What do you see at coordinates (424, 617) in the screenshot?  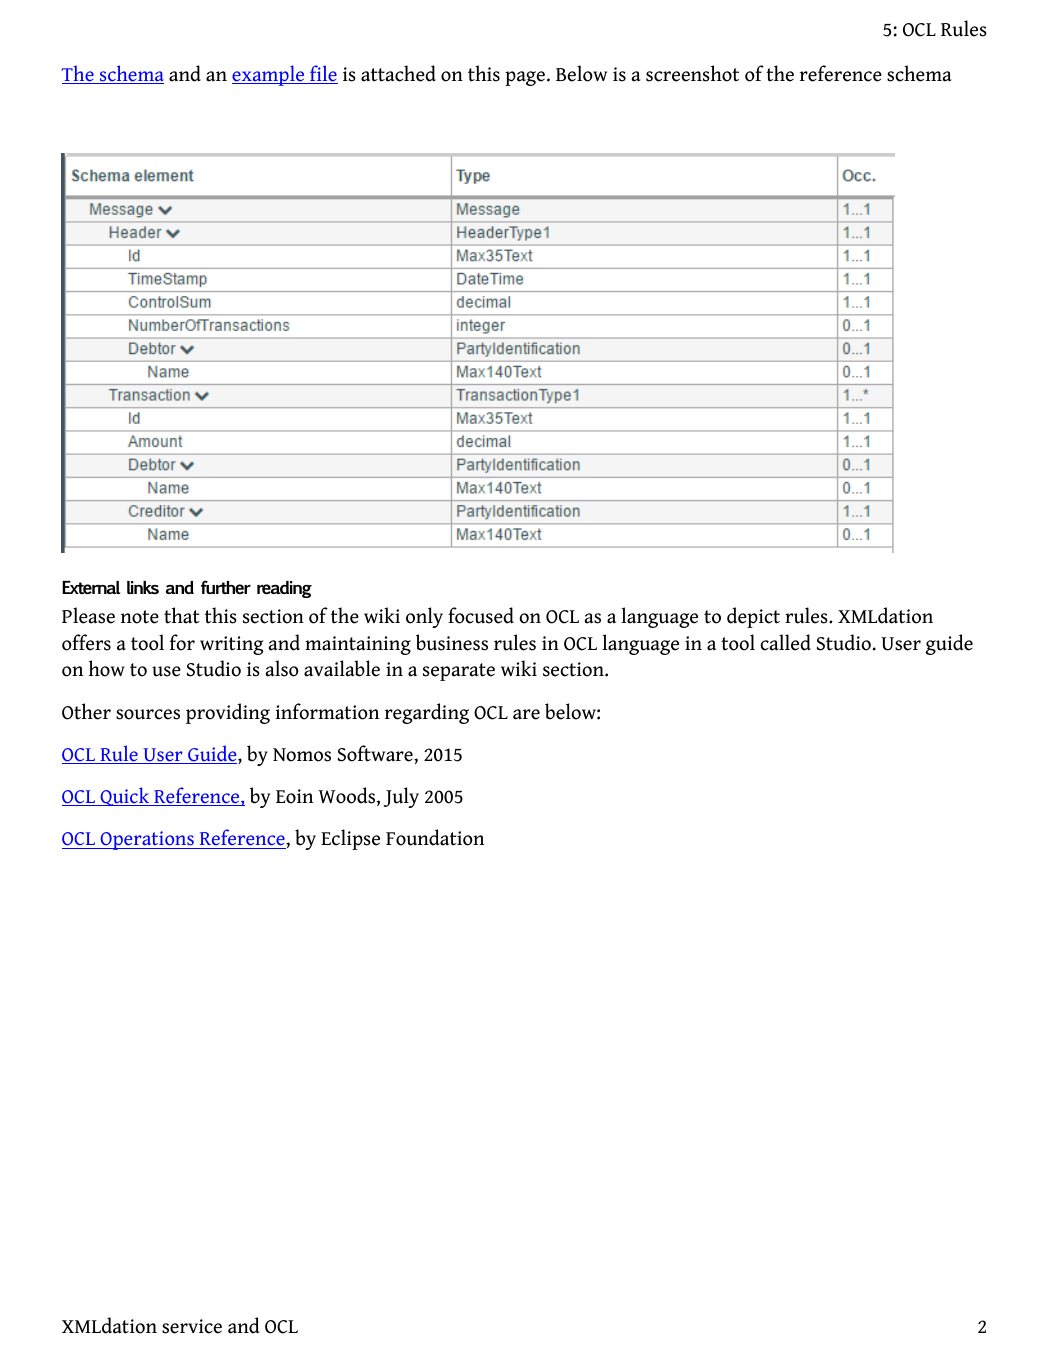 I see `only` at bounding box center [424, 617].
